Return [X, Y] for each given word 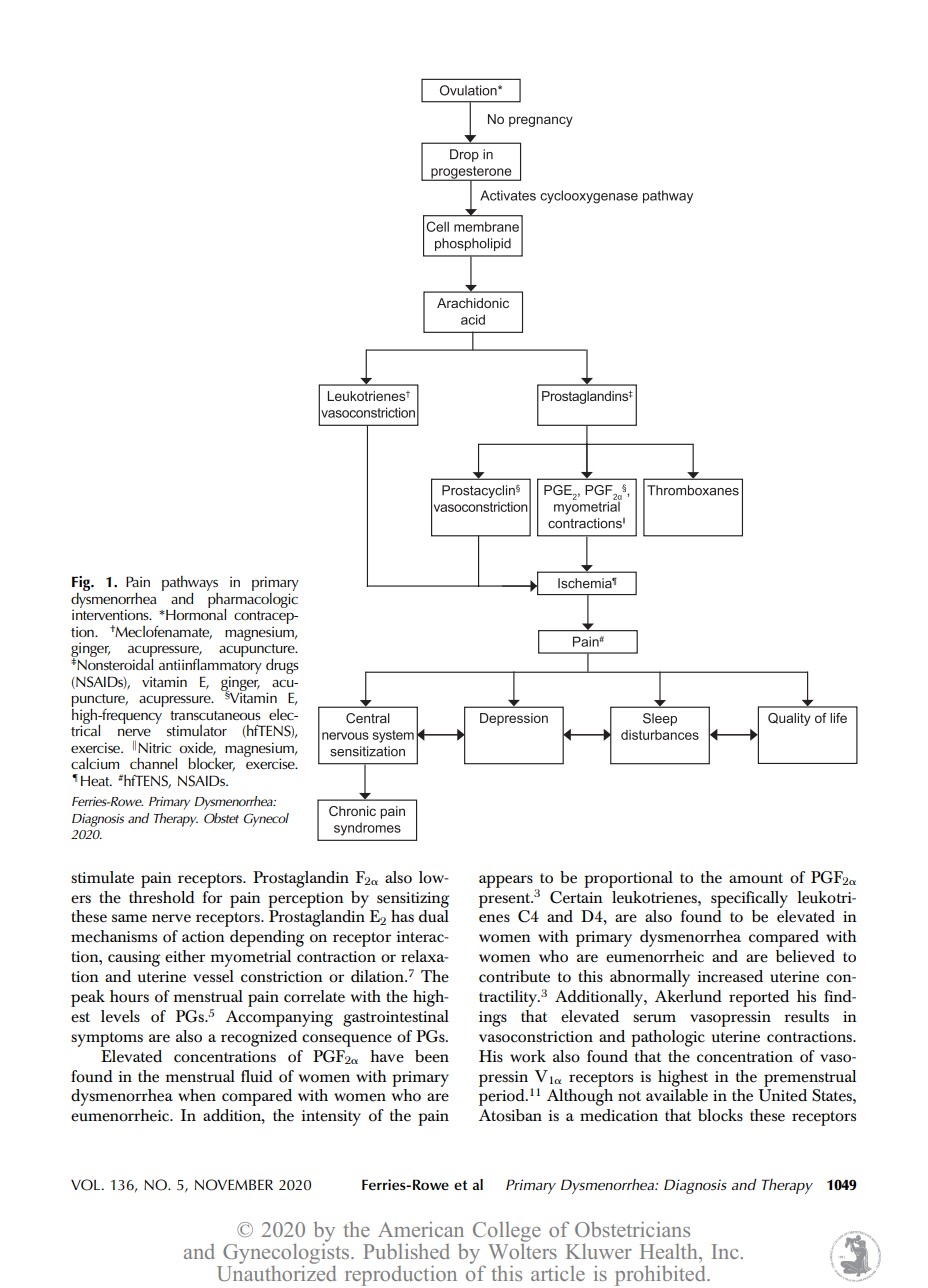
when [197, 1095]
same [129, 918]
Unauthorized [276, 1272]
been [432, 1056]
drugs [282, 666]
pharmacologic [252, 600]
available [677, 1095]
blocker [211, 764]
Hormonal [195, 613]
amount [756, 878]
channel [153, 763]
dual [434, 916]
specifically [749, 899]
